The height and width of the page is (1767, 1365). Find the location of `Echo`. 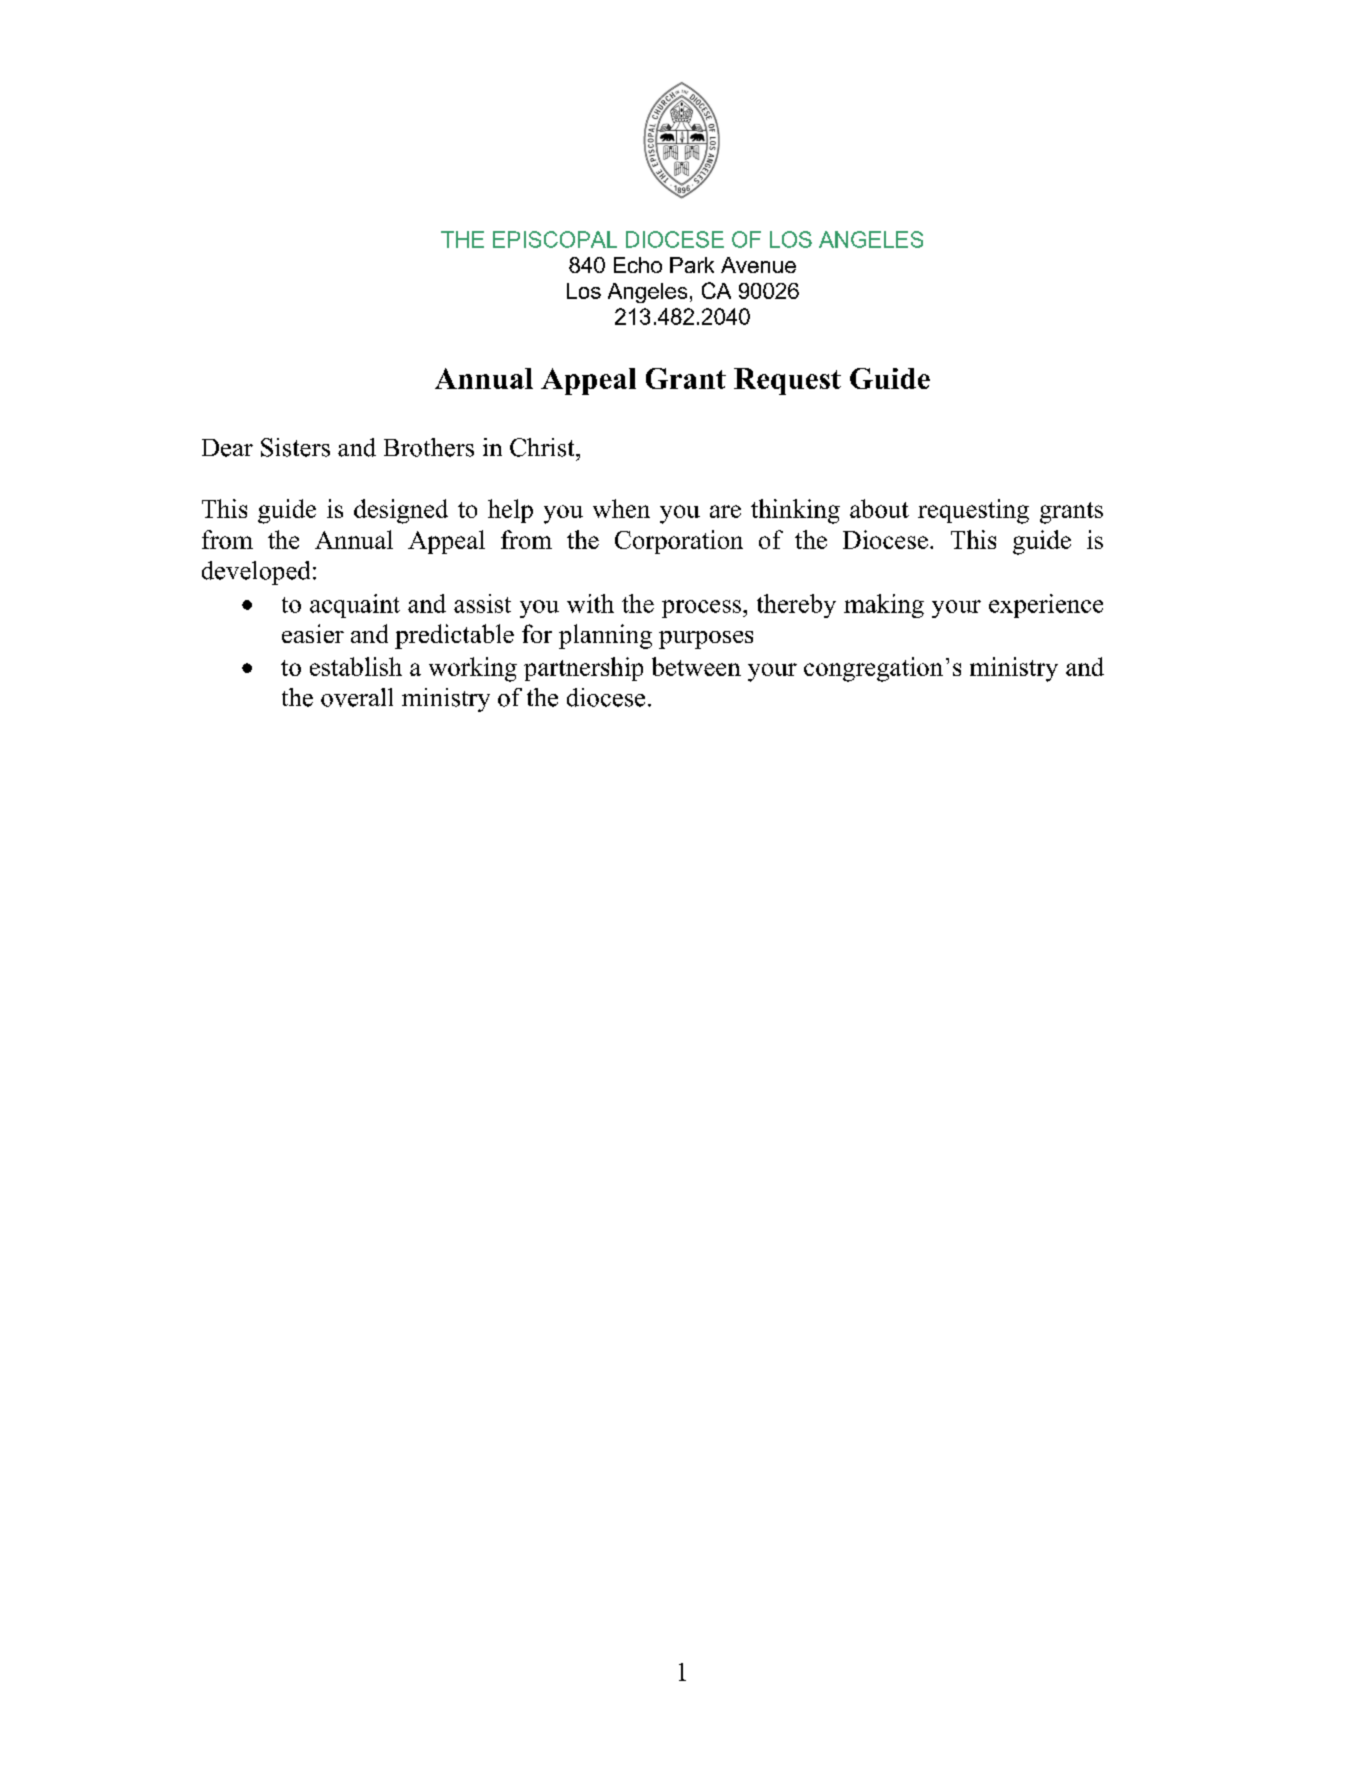

Echo is located at coordinates (638, 265).
